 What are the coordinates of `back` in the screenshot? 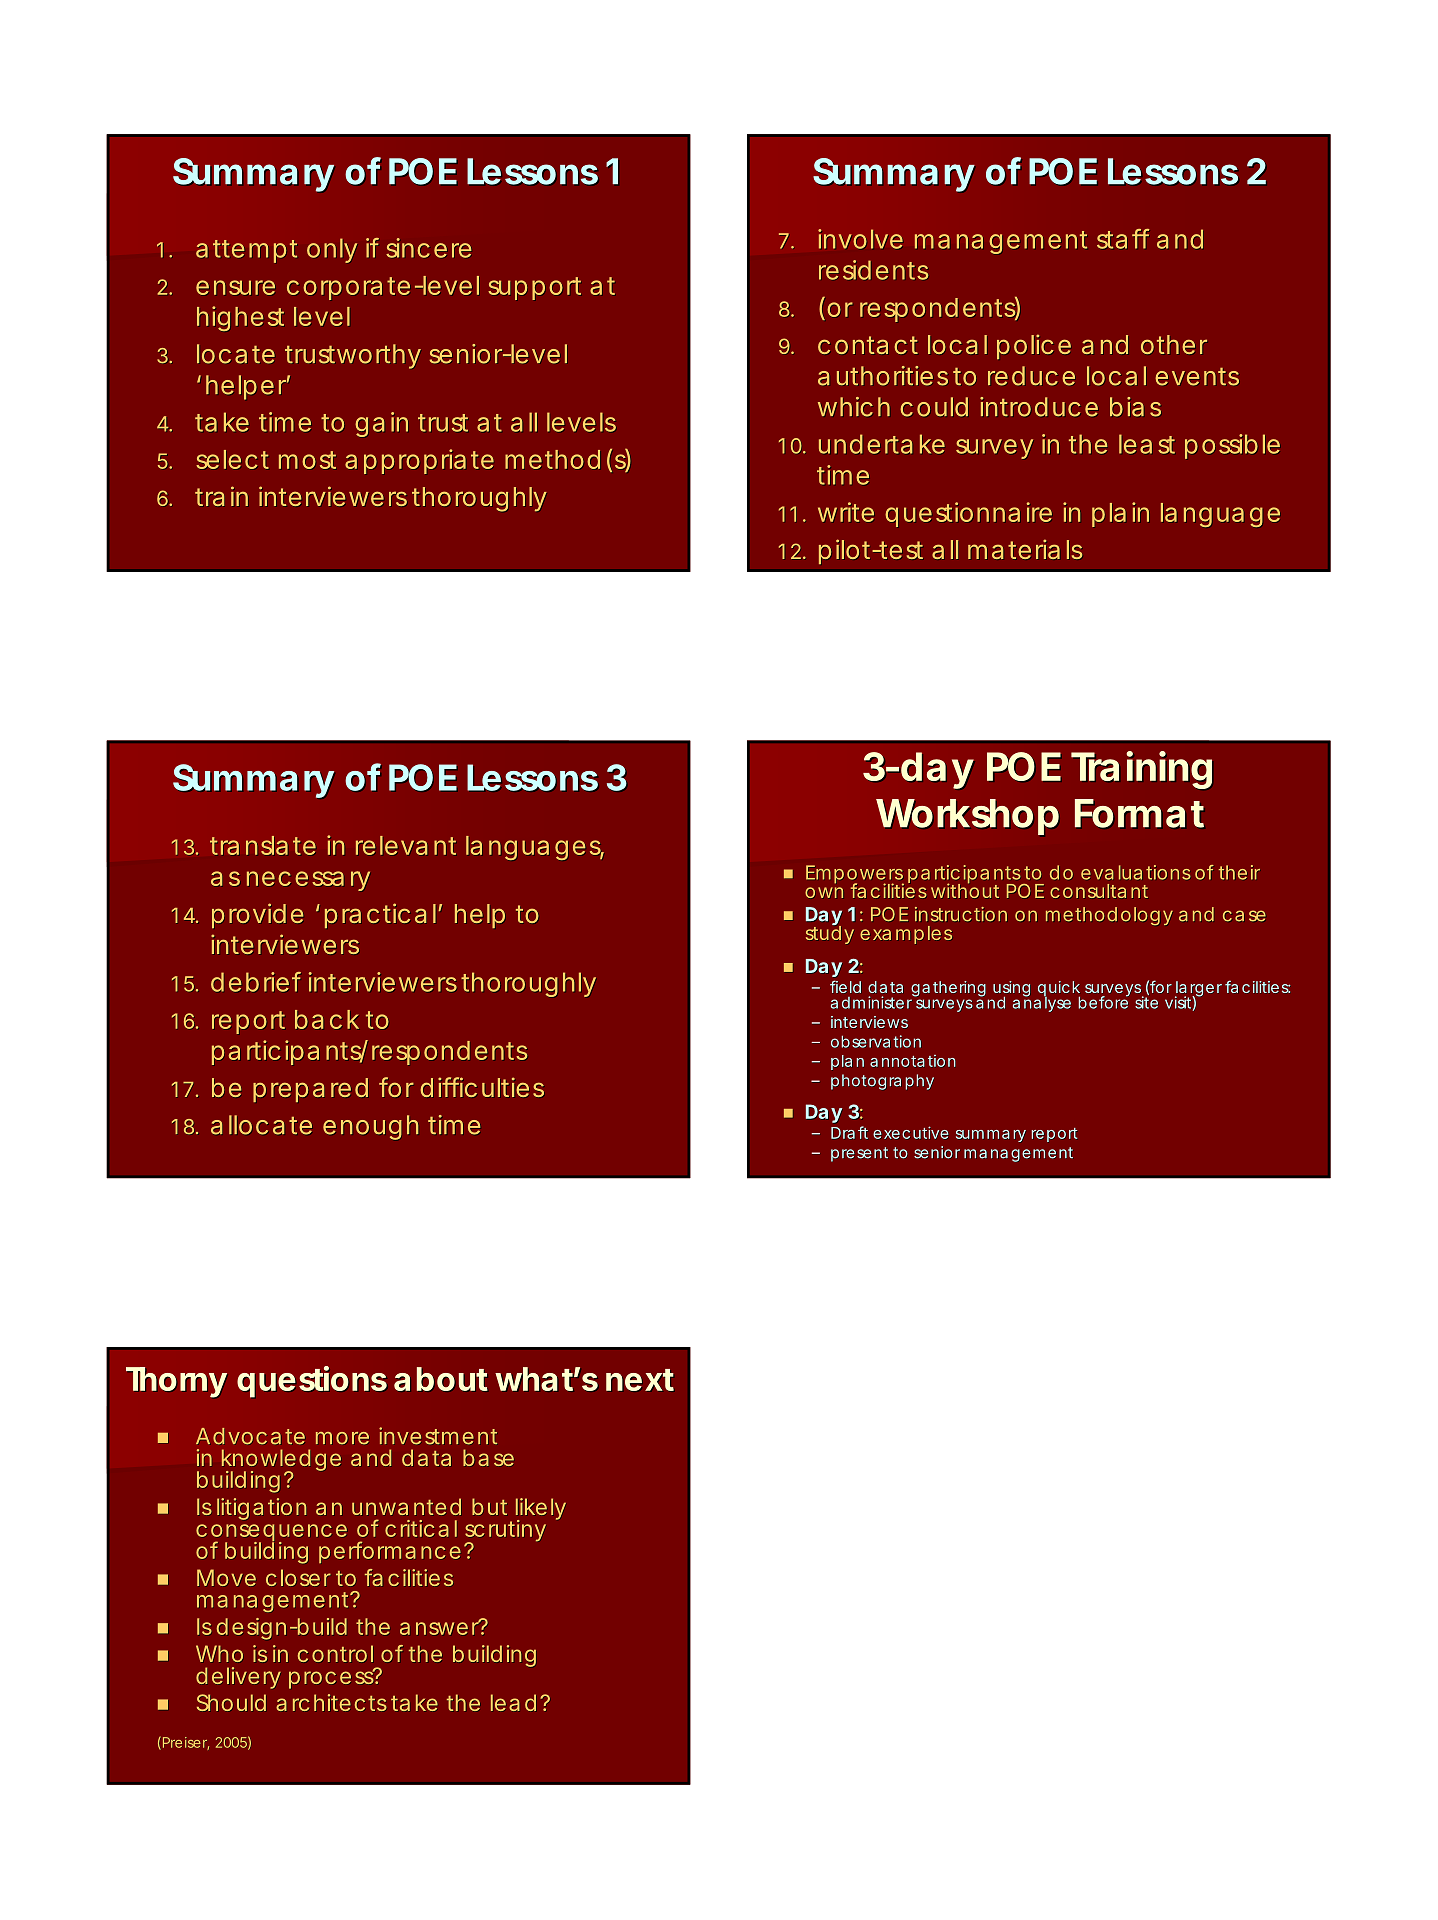 It's located at (327, 1019).
